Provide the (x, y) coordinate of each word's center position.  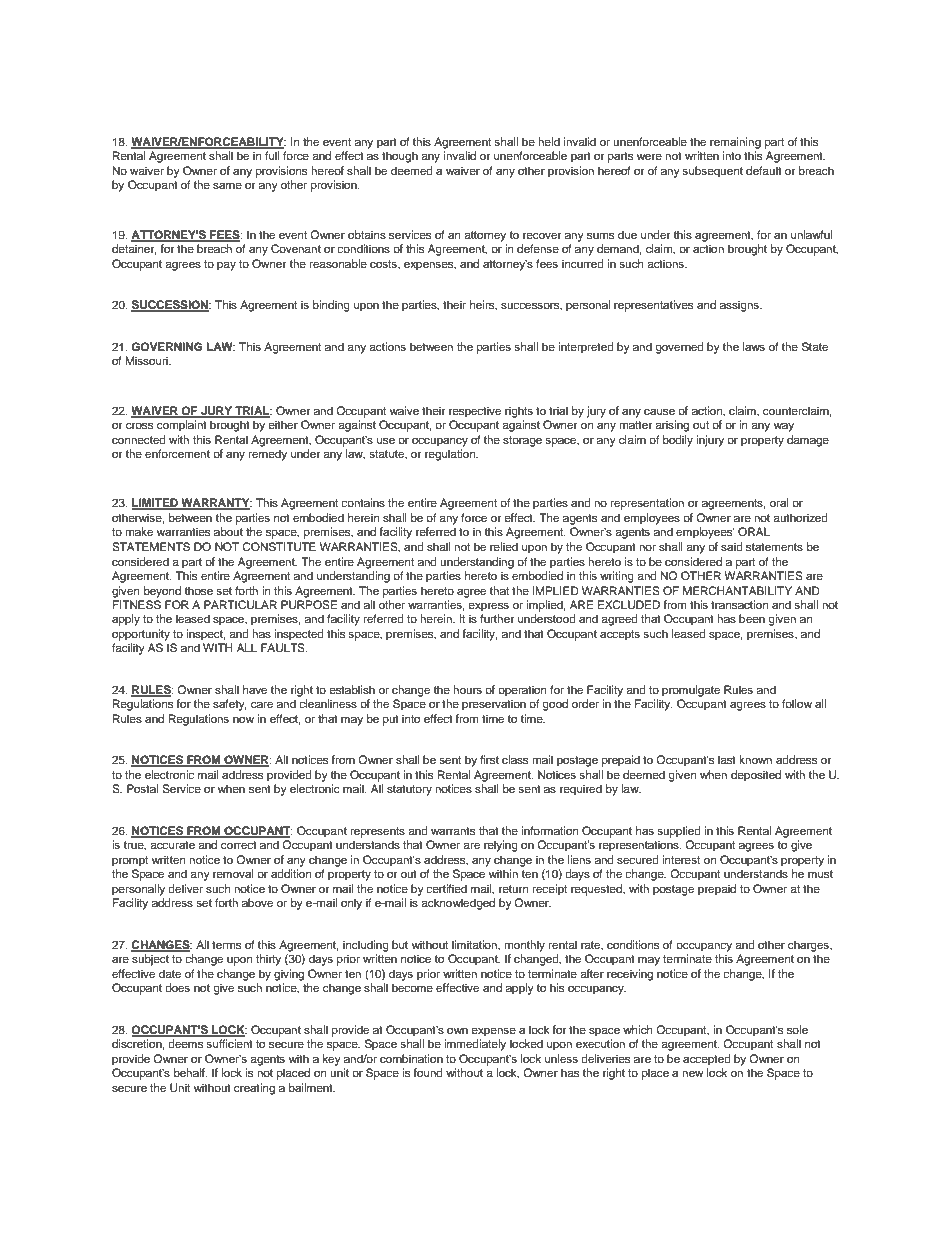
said (732, 546)
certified (446, 888)
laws (754, 346)
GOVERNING (166, 347)
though (400, 157)
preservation (494, 705)
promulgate (691, 691)
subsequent (712, 172)
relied (504, 546)
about (228, 531)
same (227, 185)
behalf (190, 1072)
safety (230, 705)
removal (233, 873)
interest (681, 859)
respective (475, 412)
